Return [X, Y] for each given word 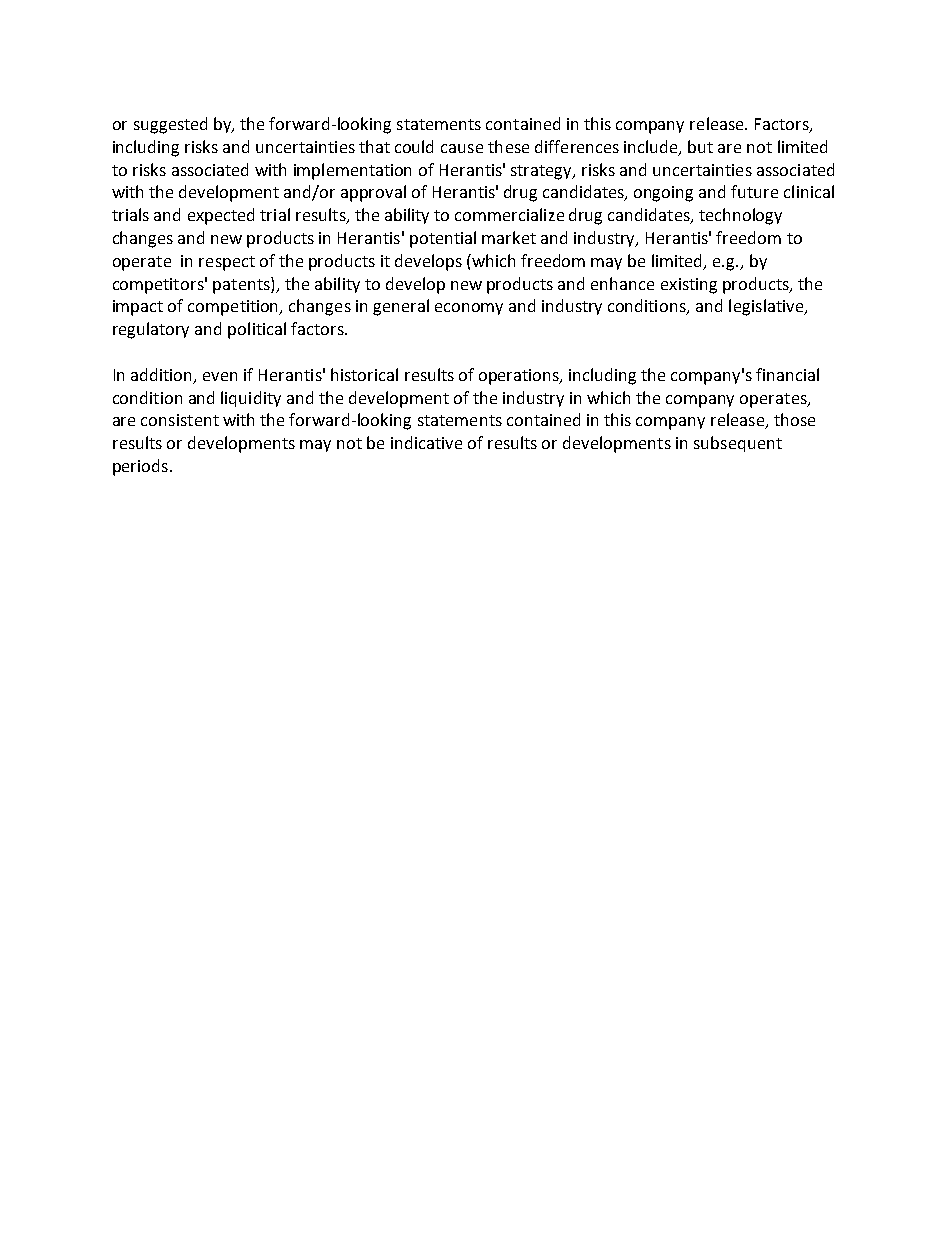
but [700, 146]
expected [221, 216]
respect [227, 263]
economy [469, 309]
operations [520, 377]
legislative [767, 307]
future [754, 191]
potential [443, 239]
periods [140, 467]
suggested [170, 125]
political [257, 330]
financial [787, 374]
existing [689, 286]
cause [462, 148]
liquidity [251, 399]
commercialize [509, 214]
